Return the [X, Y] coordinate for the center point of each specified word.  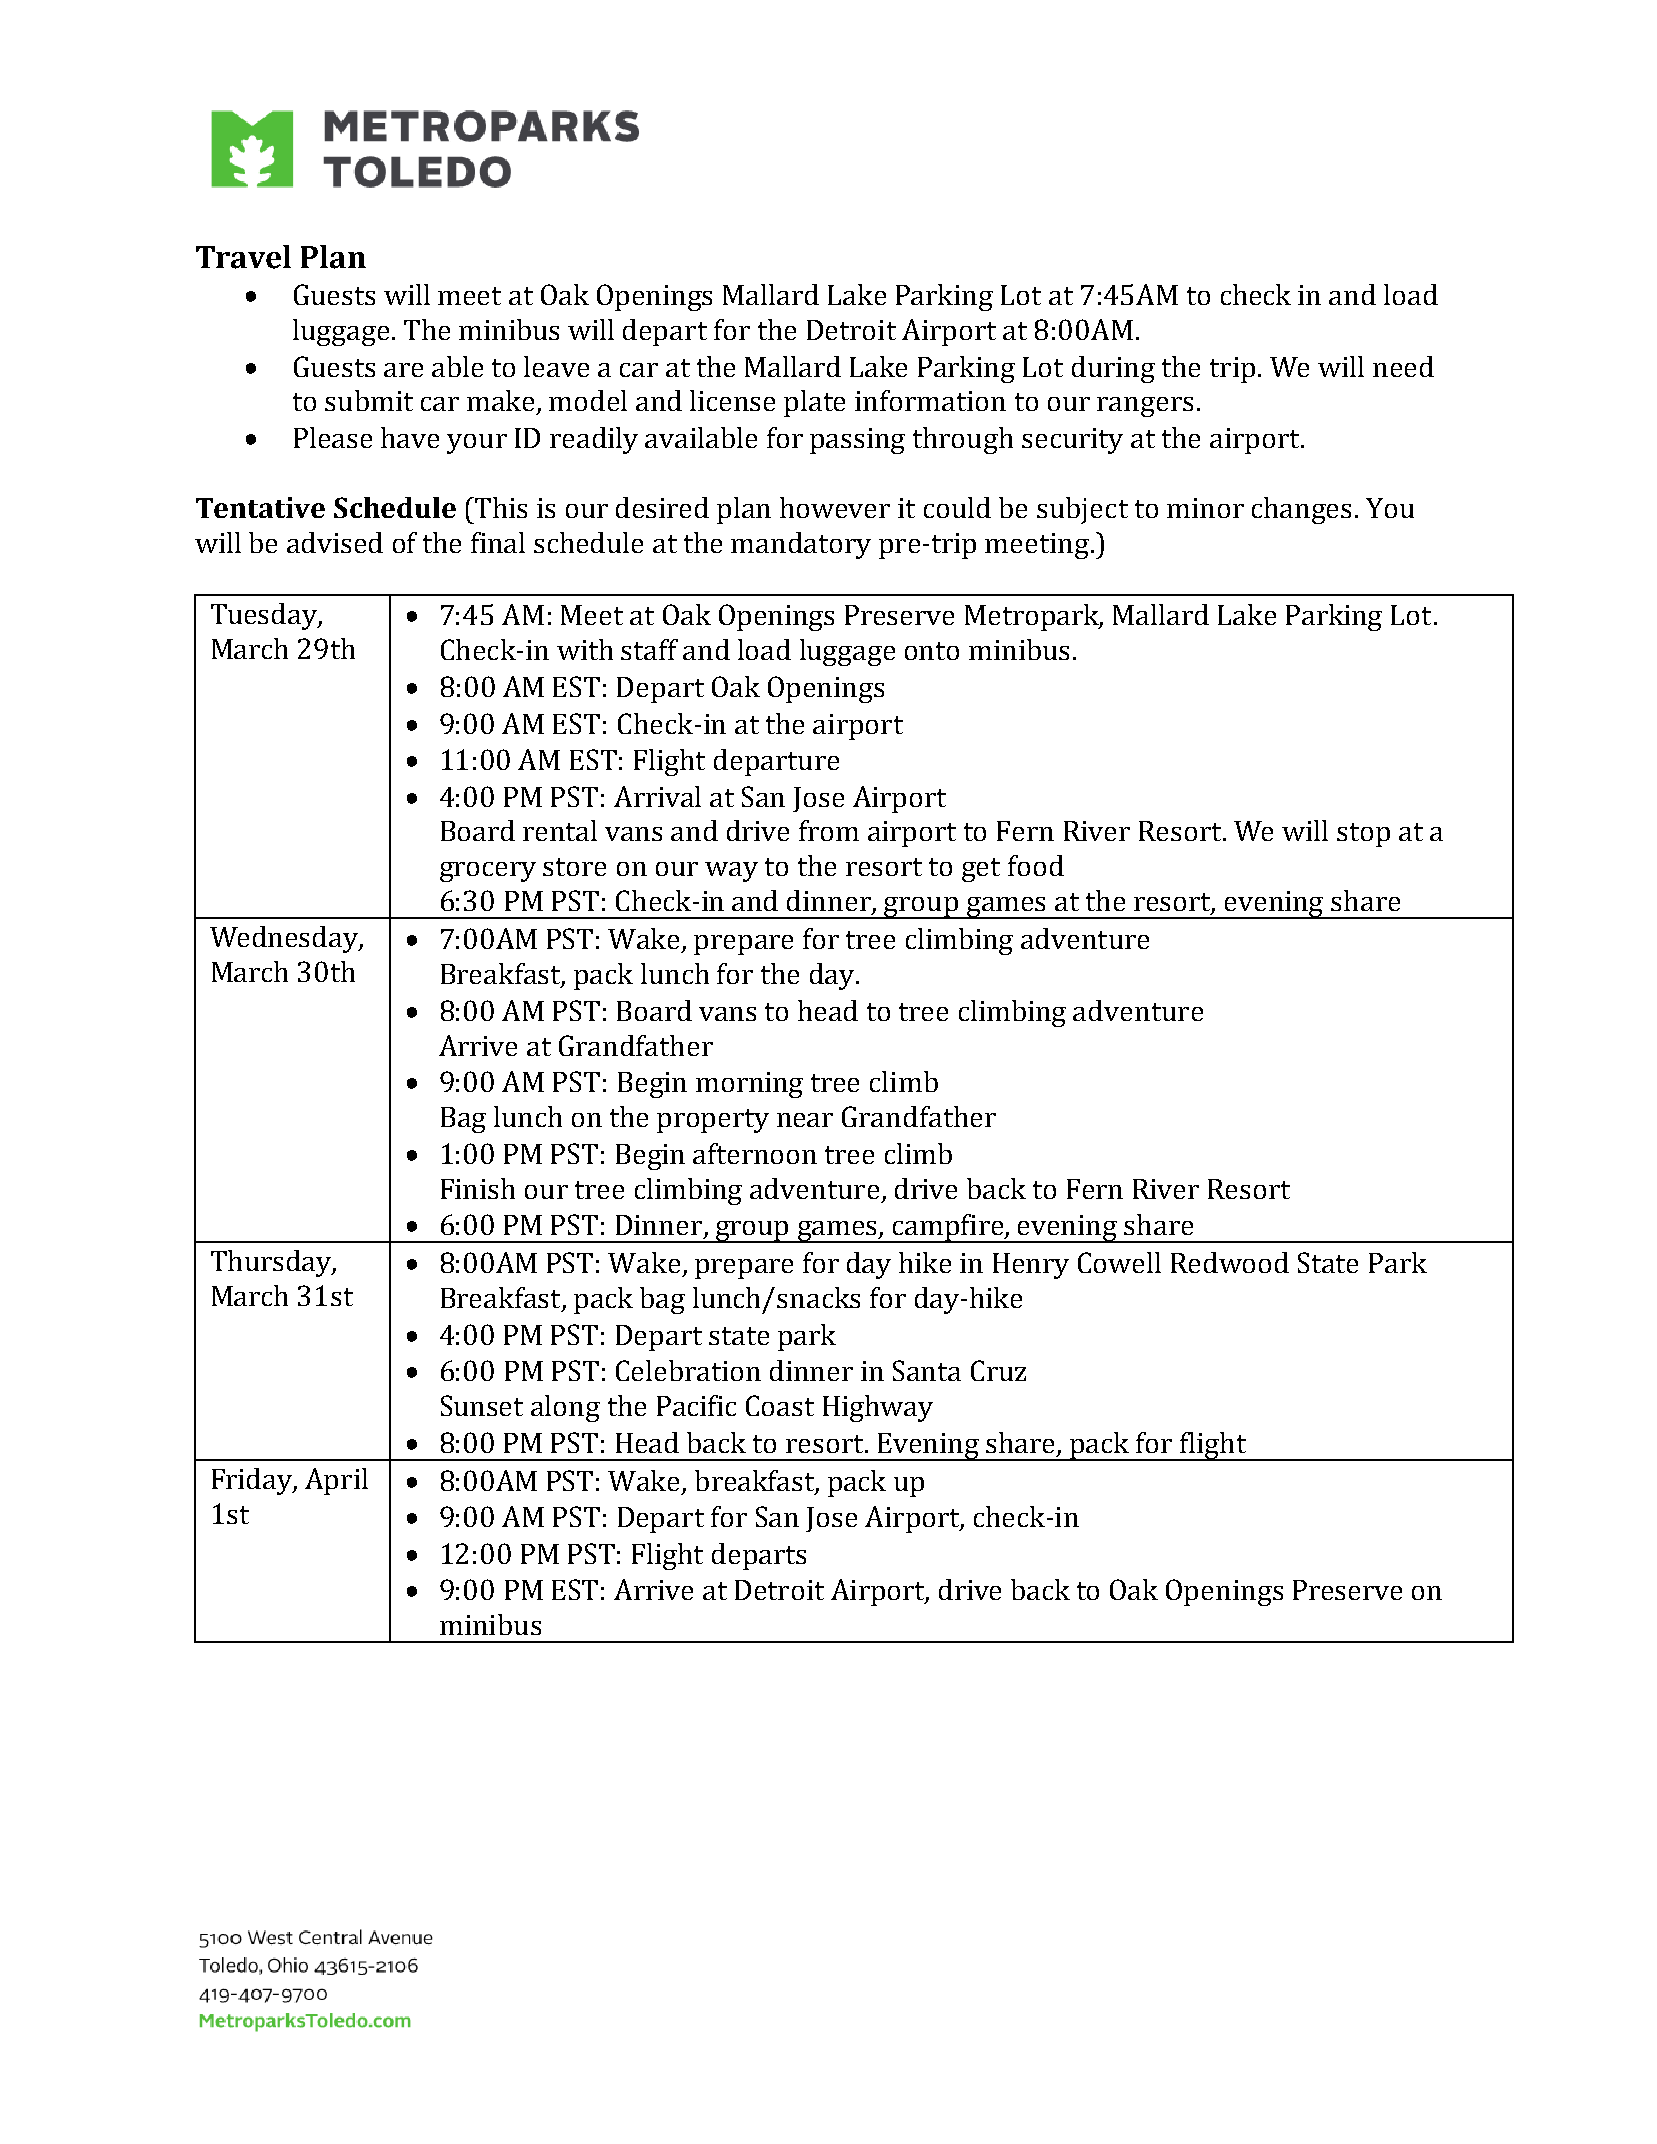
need [1403, 366]
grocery [488, 872]
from [829, 830]
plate [814, 403]
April [336, 1481]
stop [1363, 835]
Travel [243, 257]
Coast [780, 1405]
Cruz [998, 1370]
